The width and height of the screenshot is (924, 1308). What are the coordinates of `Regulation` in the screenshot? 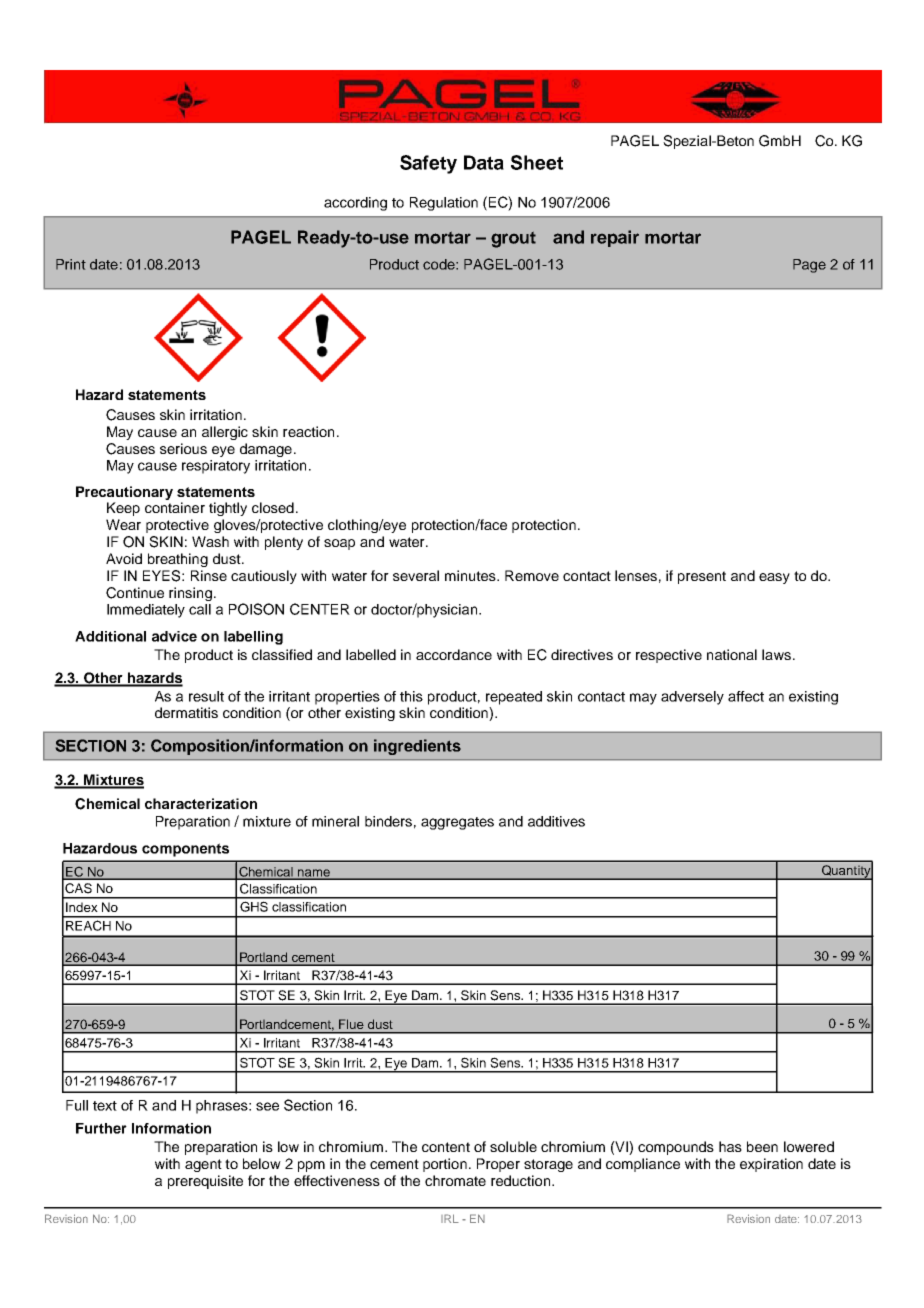 It's located at (444, 204).
